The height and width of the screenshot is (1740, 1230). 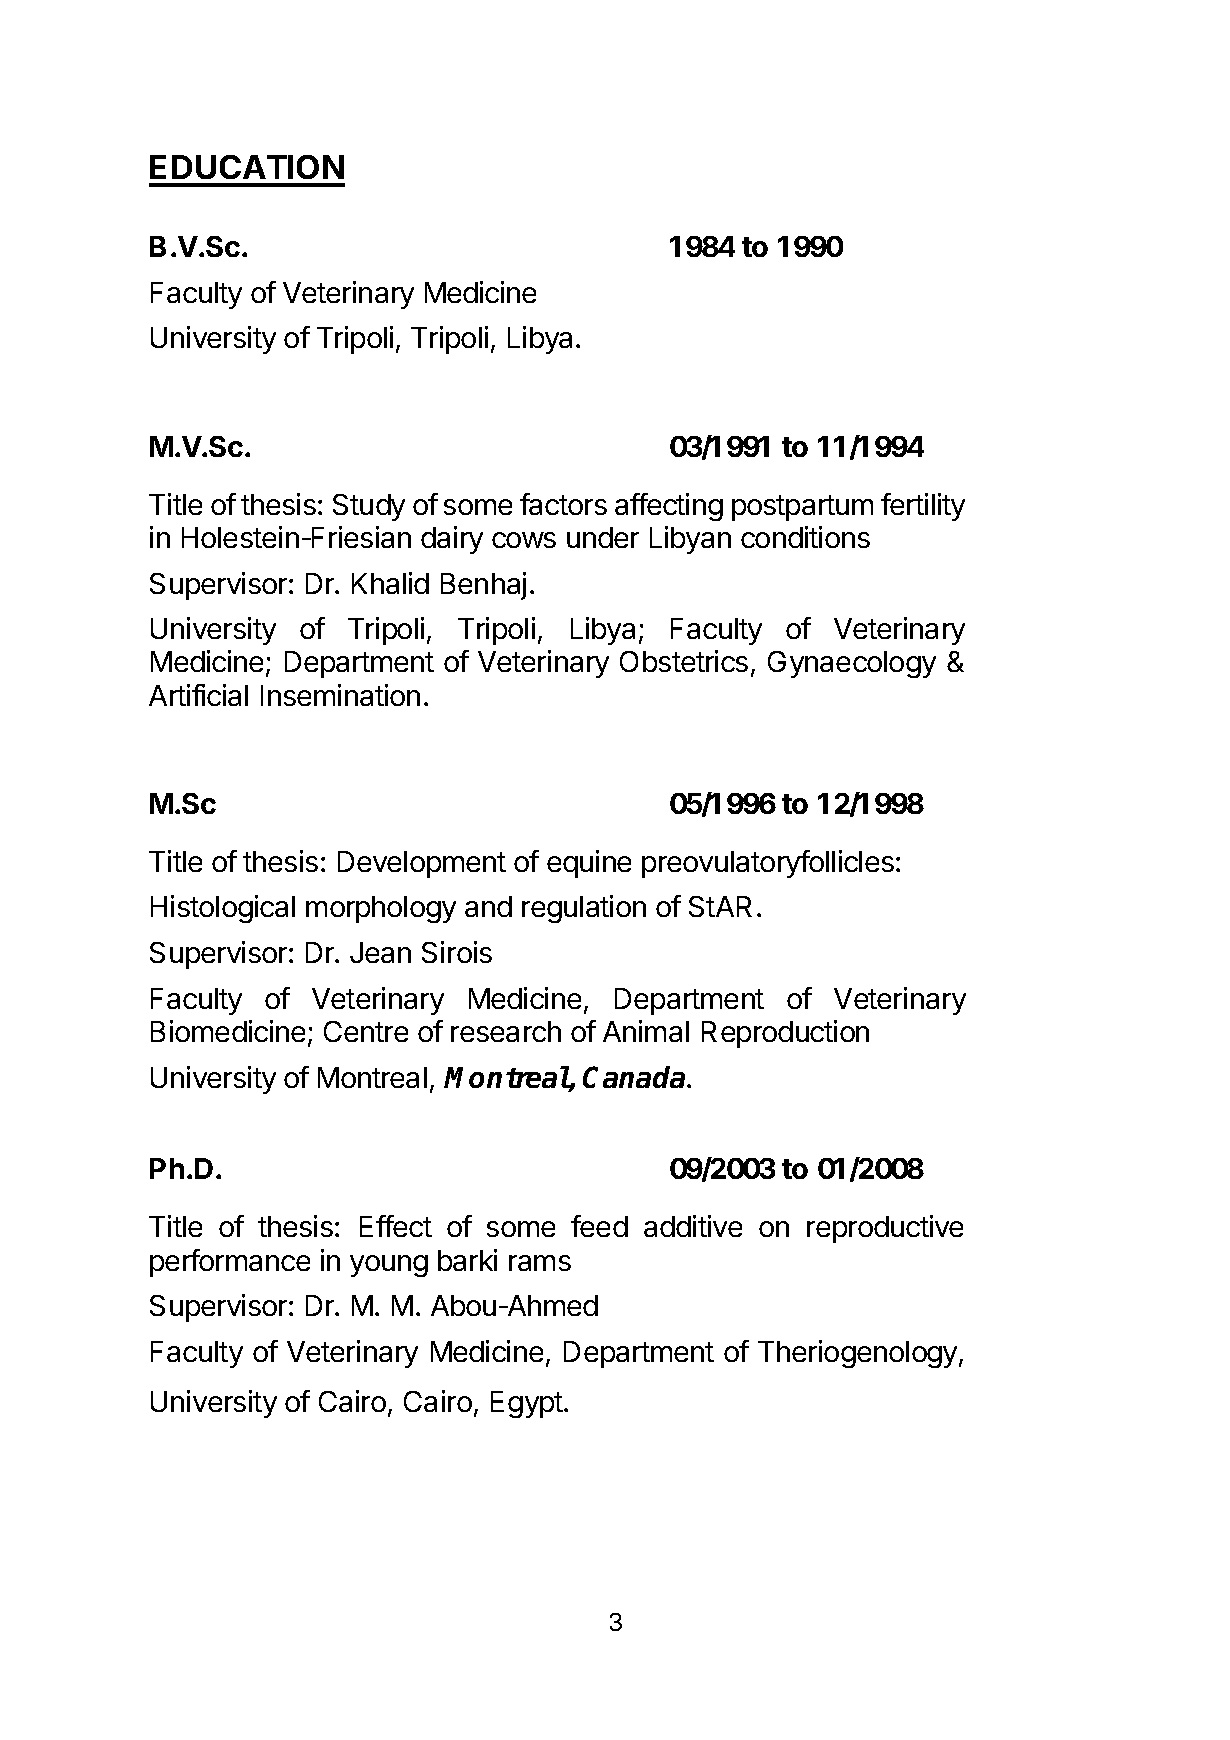 I want to click on conditions, so click(x=805, y=537).
